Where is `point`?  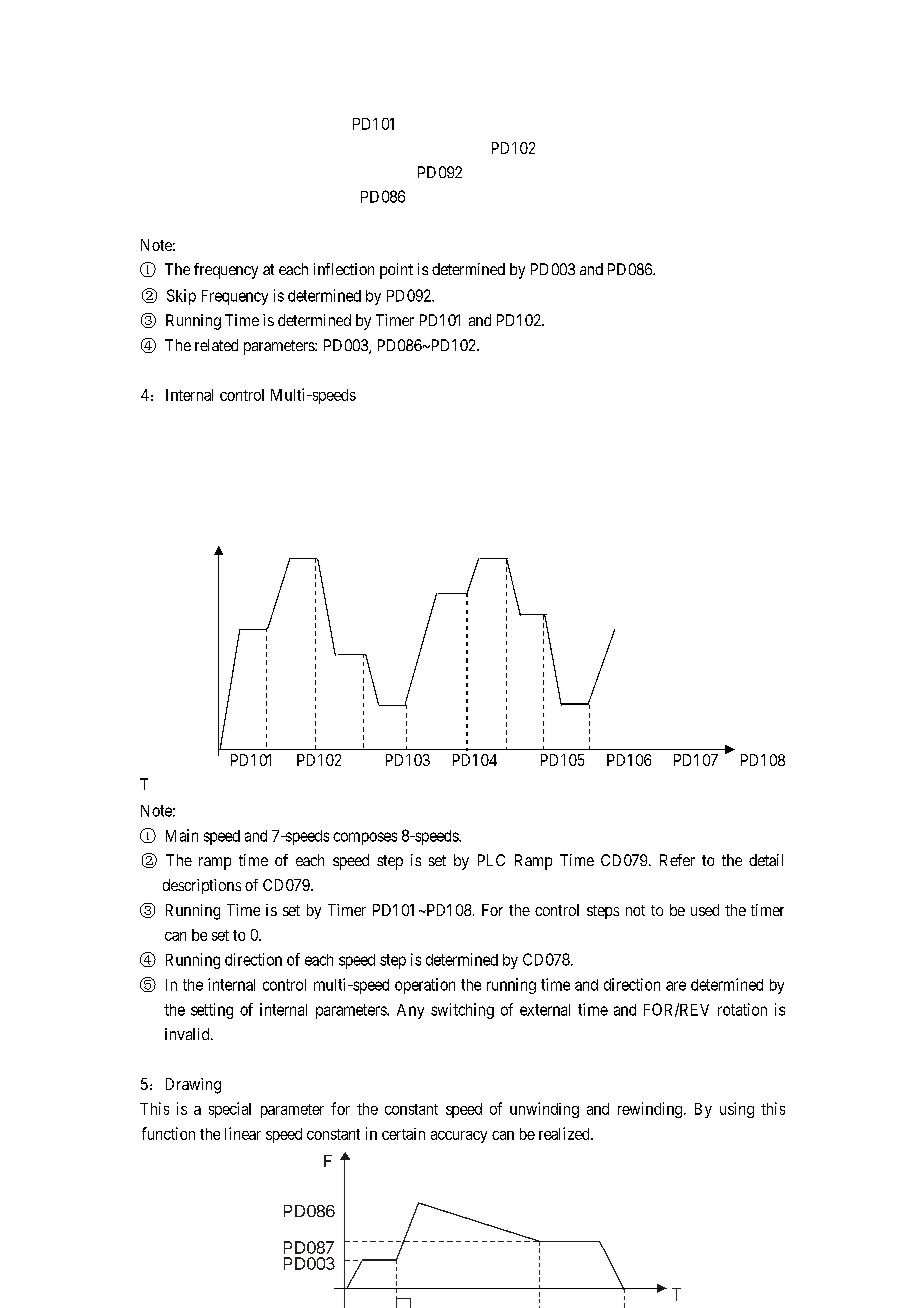
point is located at coordinates (396, 271).
